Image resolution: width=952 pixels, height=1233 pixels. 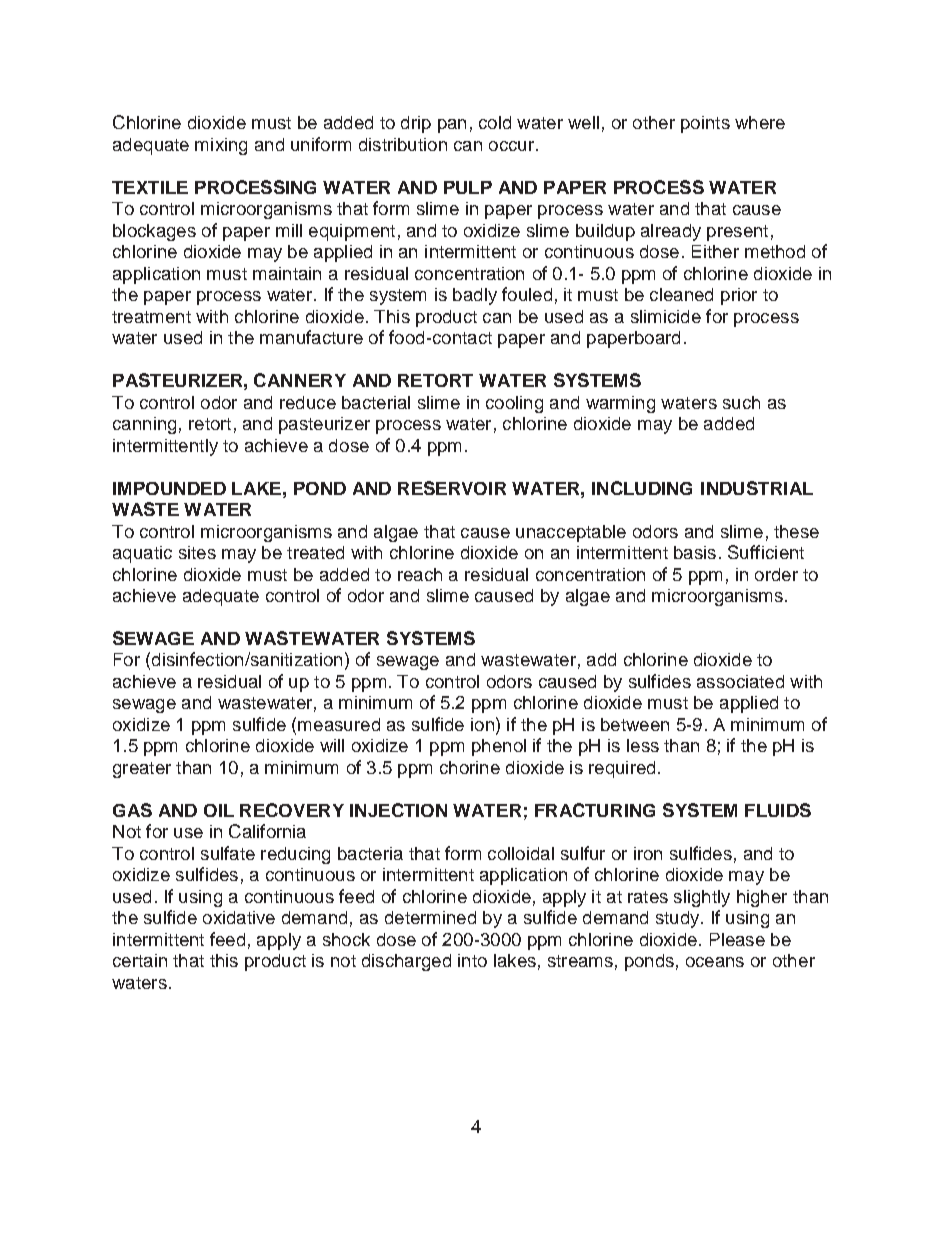 What do you see at coordinates (142, 770) in the document?
I see `greater` at bounding box center [142, 770].
